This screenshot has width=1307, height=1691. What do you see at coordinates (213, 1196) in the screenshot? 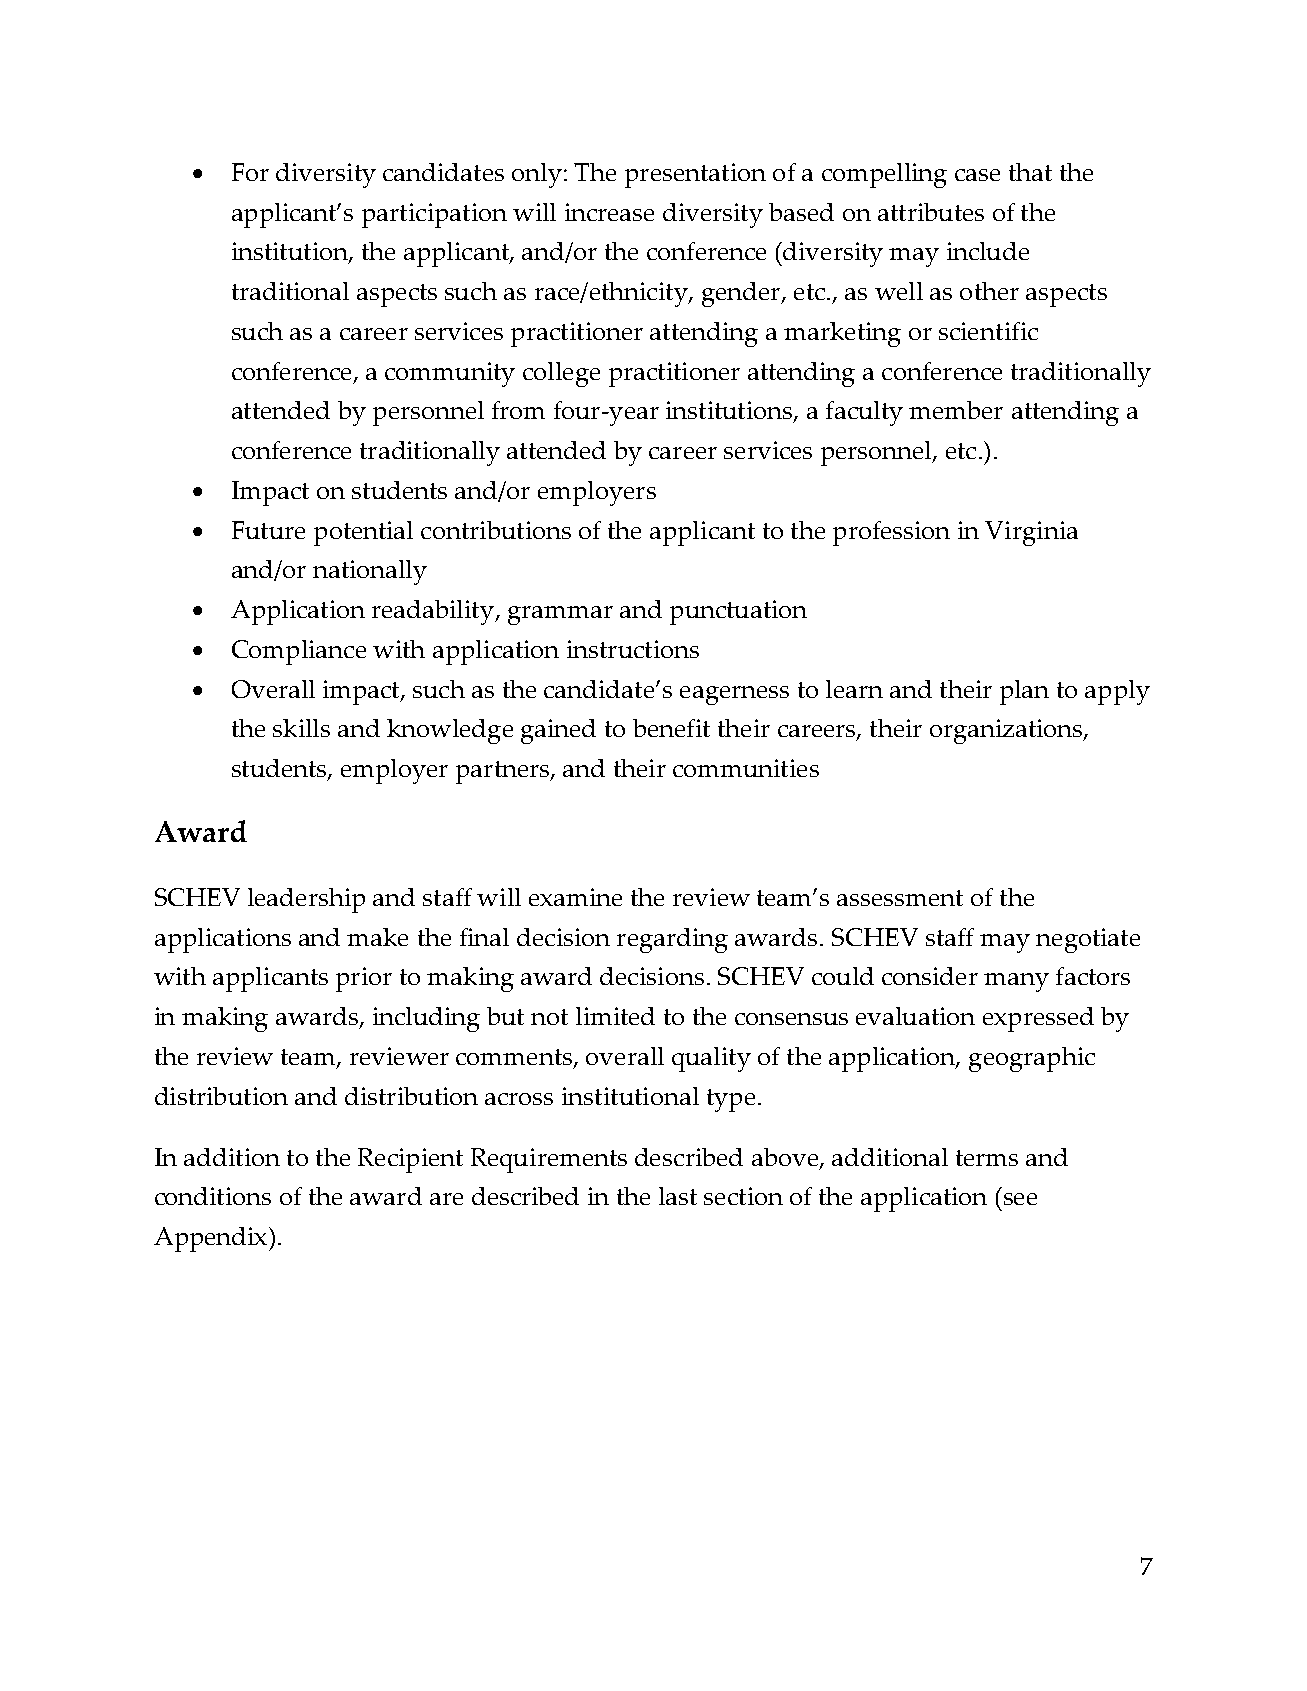
I see `conditions` at bounding box center [213, 1196].
